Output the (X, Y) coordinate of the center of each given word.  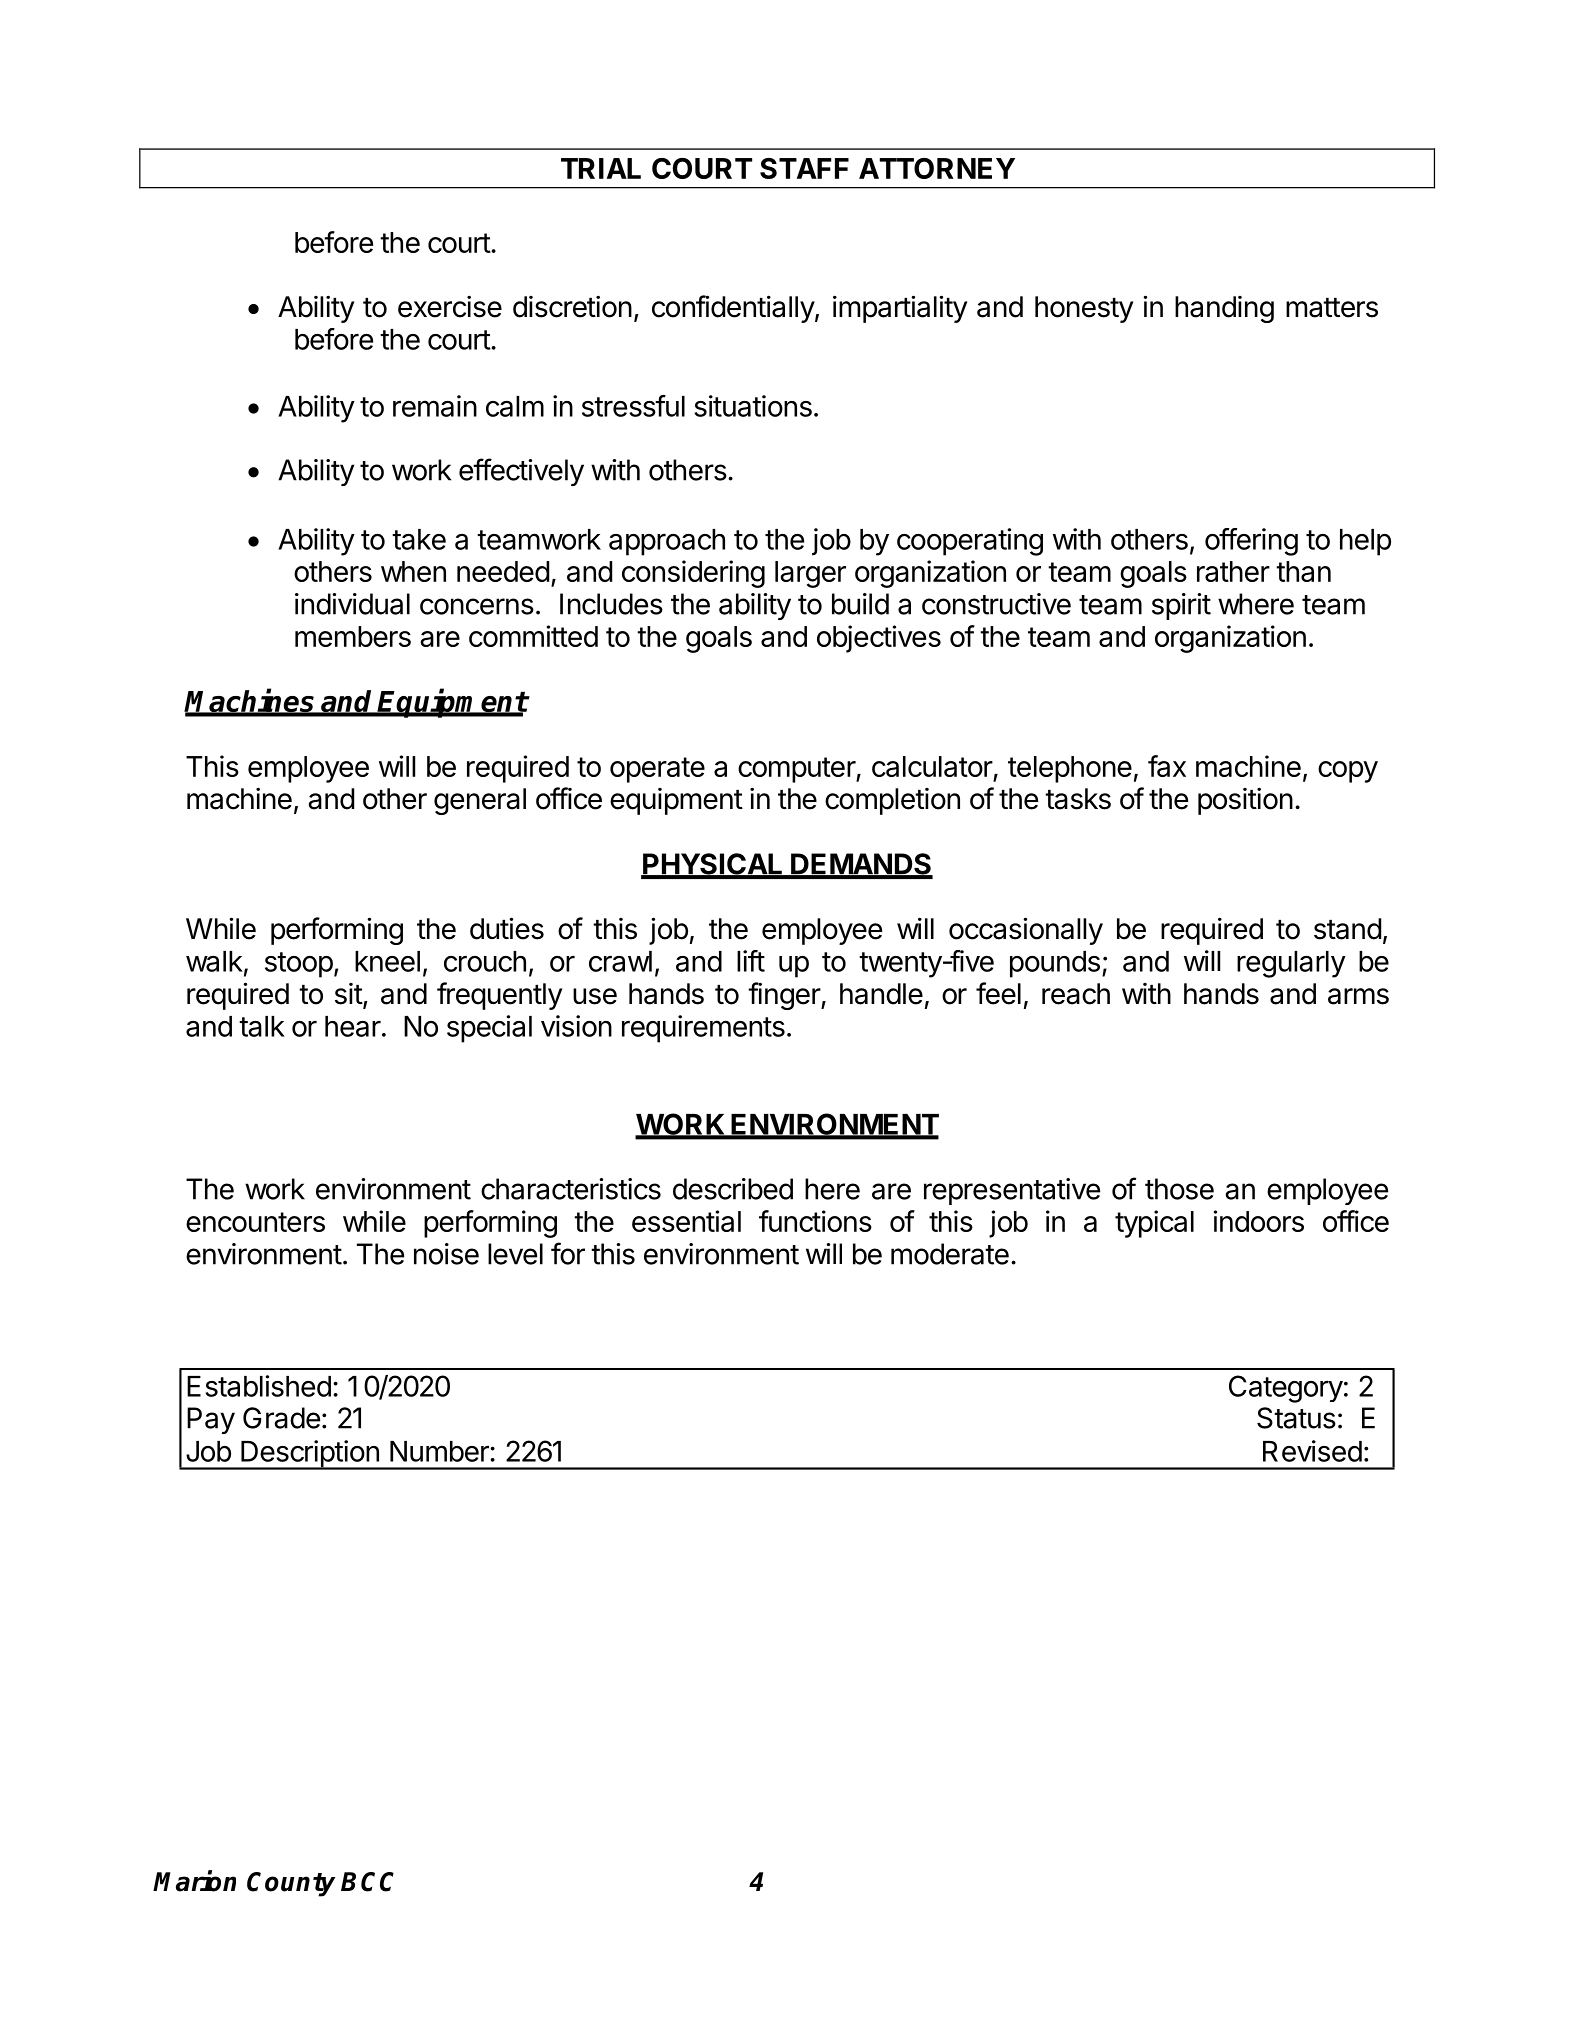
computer (797, 770)
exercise (450, 306)
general (480, 801)
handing (1224, 309)
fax (1167, 766)
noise (446, 1254)
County (291, 1884)
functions (815, 1221)
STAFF (804, 168)
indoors (1259, 1221)
